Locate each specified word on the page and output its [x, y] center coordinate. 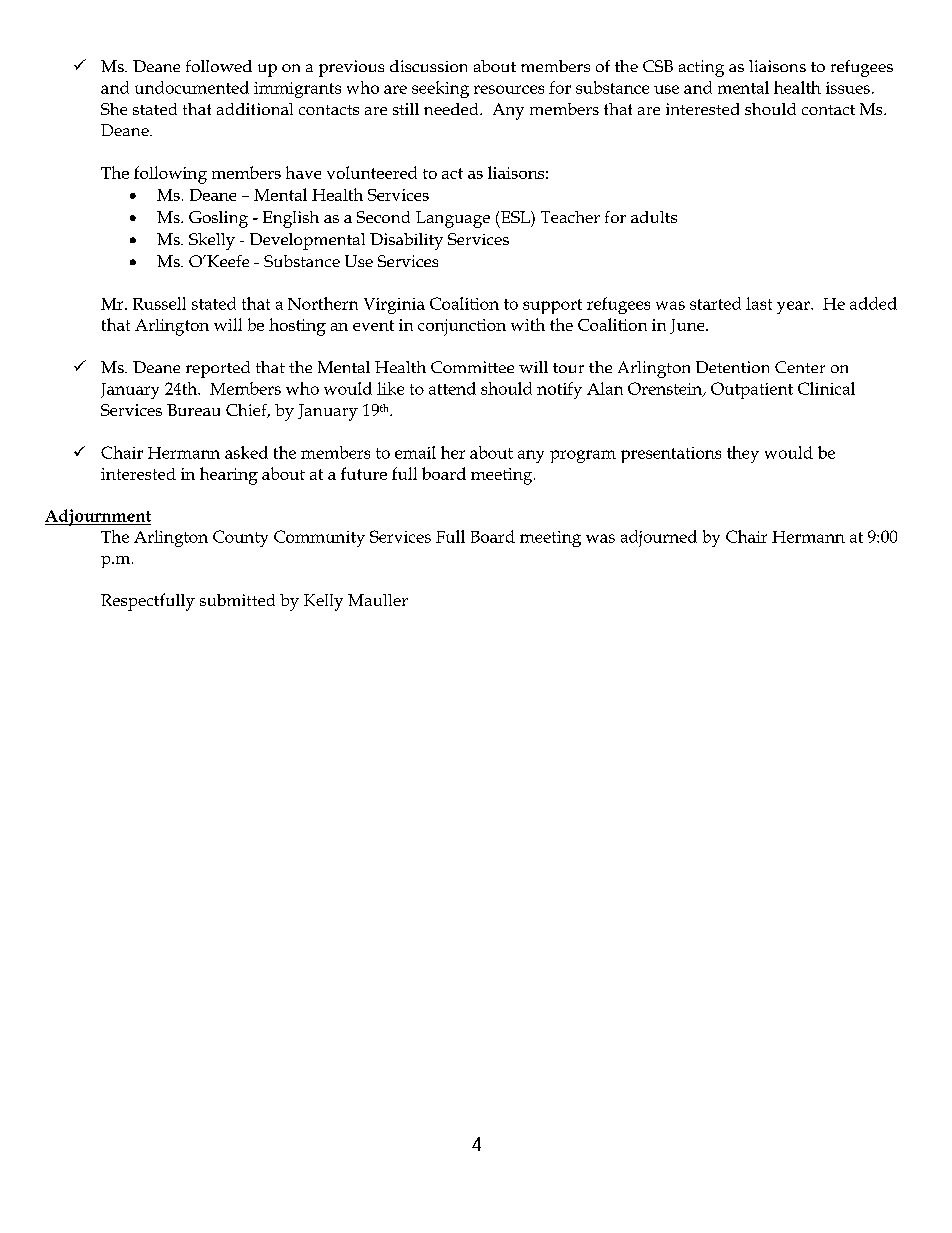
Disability [406, 241]
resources [509, 89]
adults [654, 217]
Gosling [218, 219]
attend [452, 388]
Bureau [193, 410]
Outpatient [752, 390]
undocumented [192, 87]
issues [848, 88]
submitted [237, 600]
